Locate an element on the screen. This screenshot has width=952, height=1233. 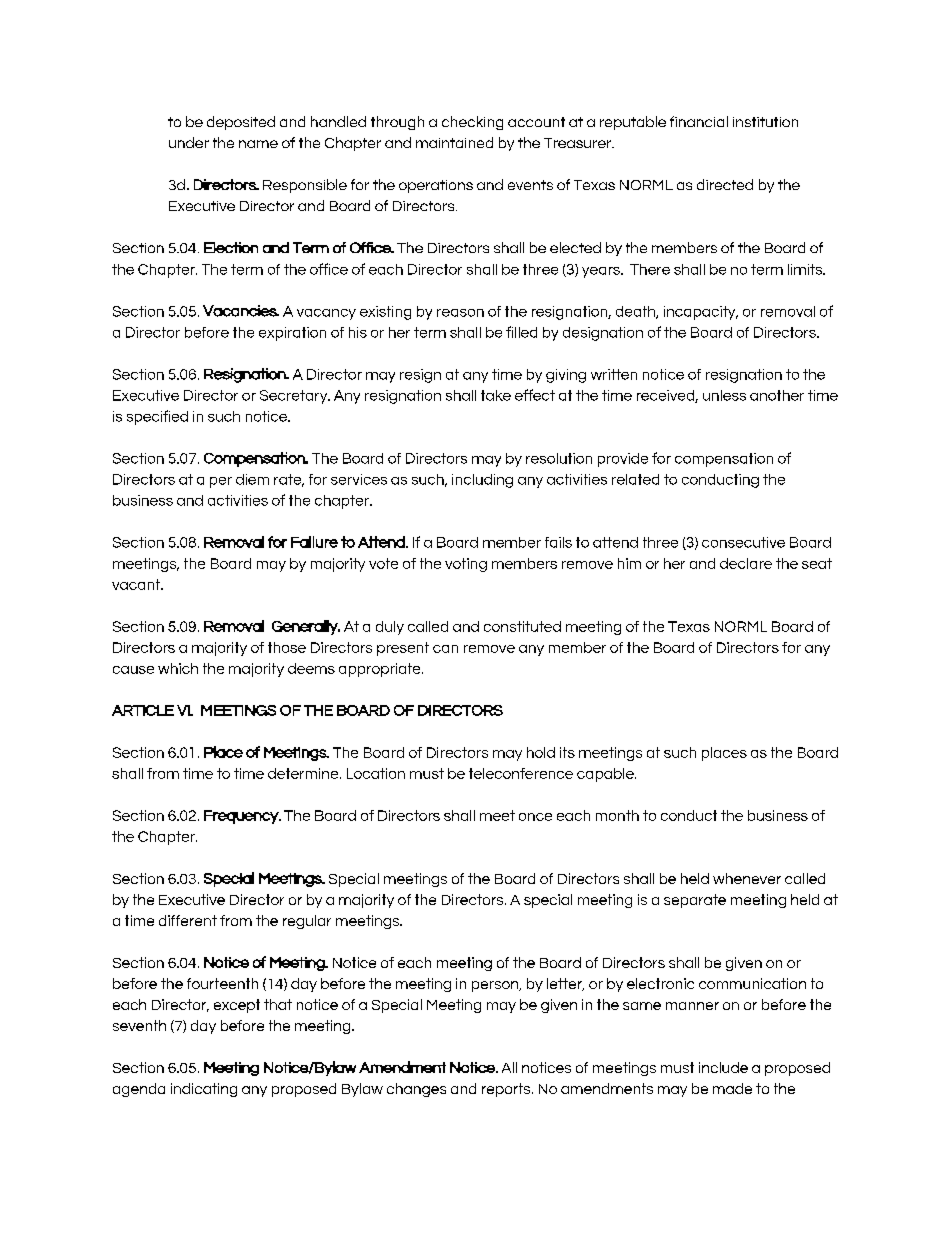
vacant is located at coordinates (137, 584).
